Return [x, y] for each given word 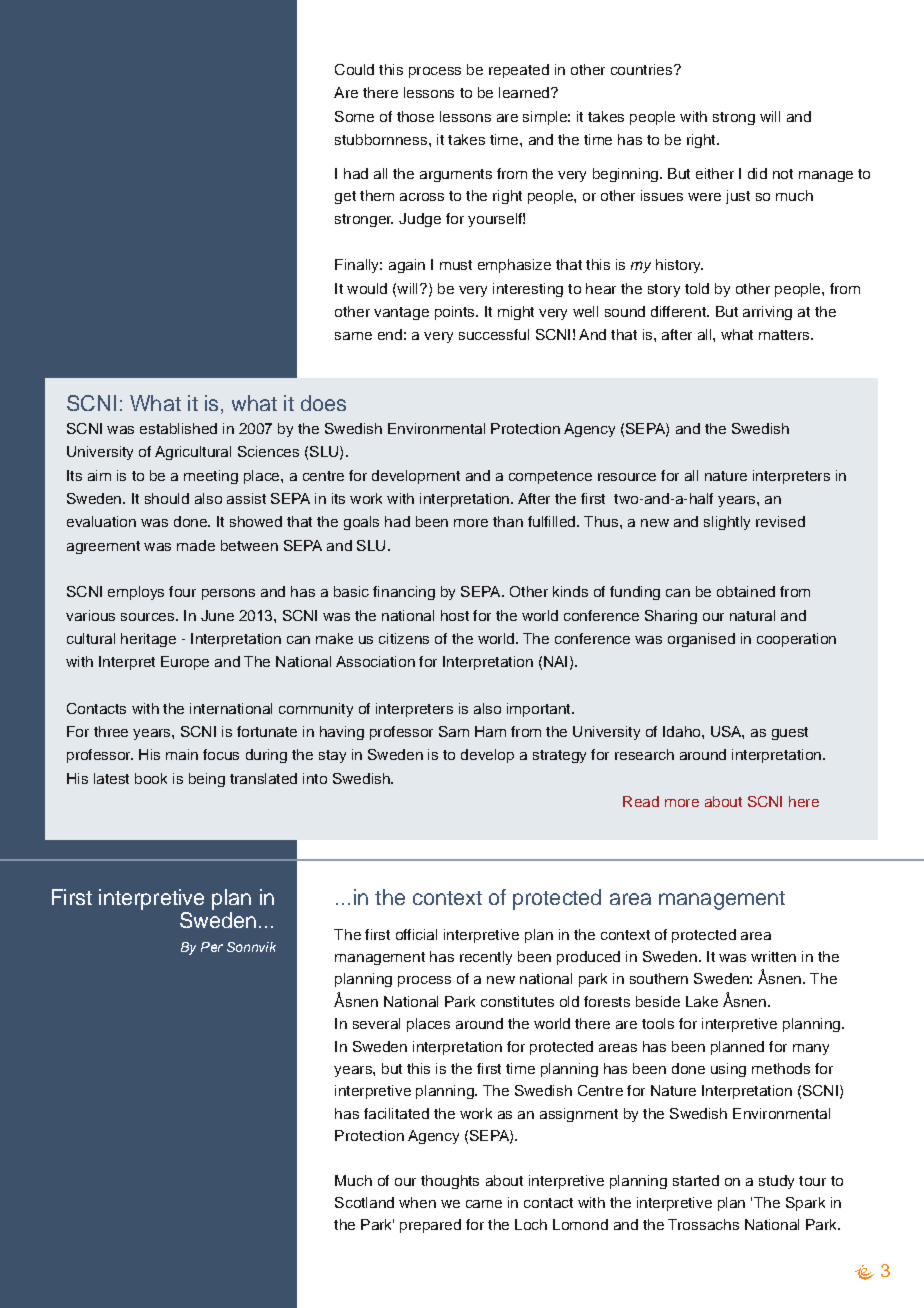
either [715, 173]
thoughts [450, 1182]
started [696, 1180]
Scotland [364, 1202]
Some [354, 116]
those [415, 116]
